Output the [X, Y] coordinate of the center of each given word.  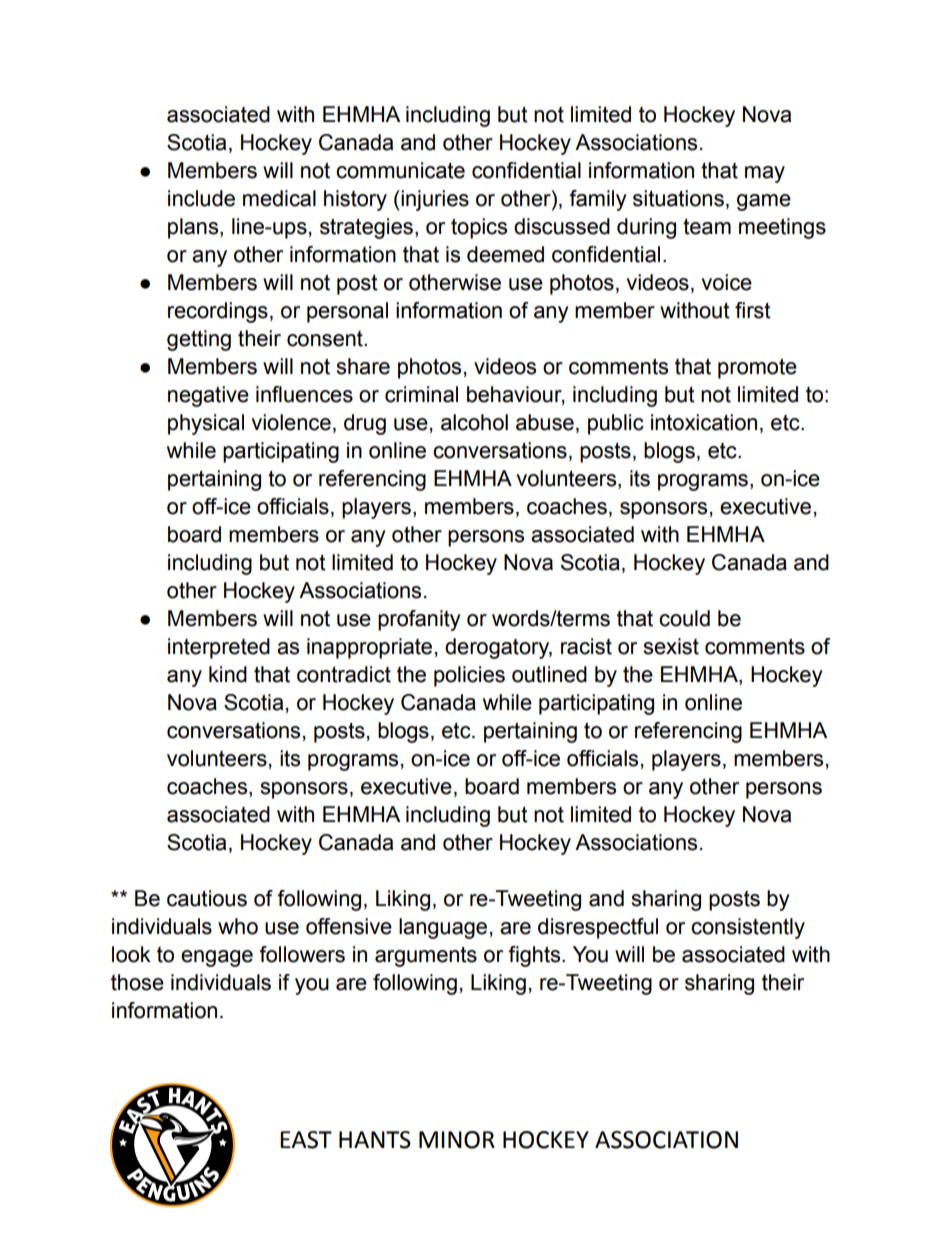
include [201, 198]
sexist [671, 646]
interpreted [219, 648]
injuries [434, 200]
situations [678, 198]
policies [469, 676]
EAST [306, 1140]
